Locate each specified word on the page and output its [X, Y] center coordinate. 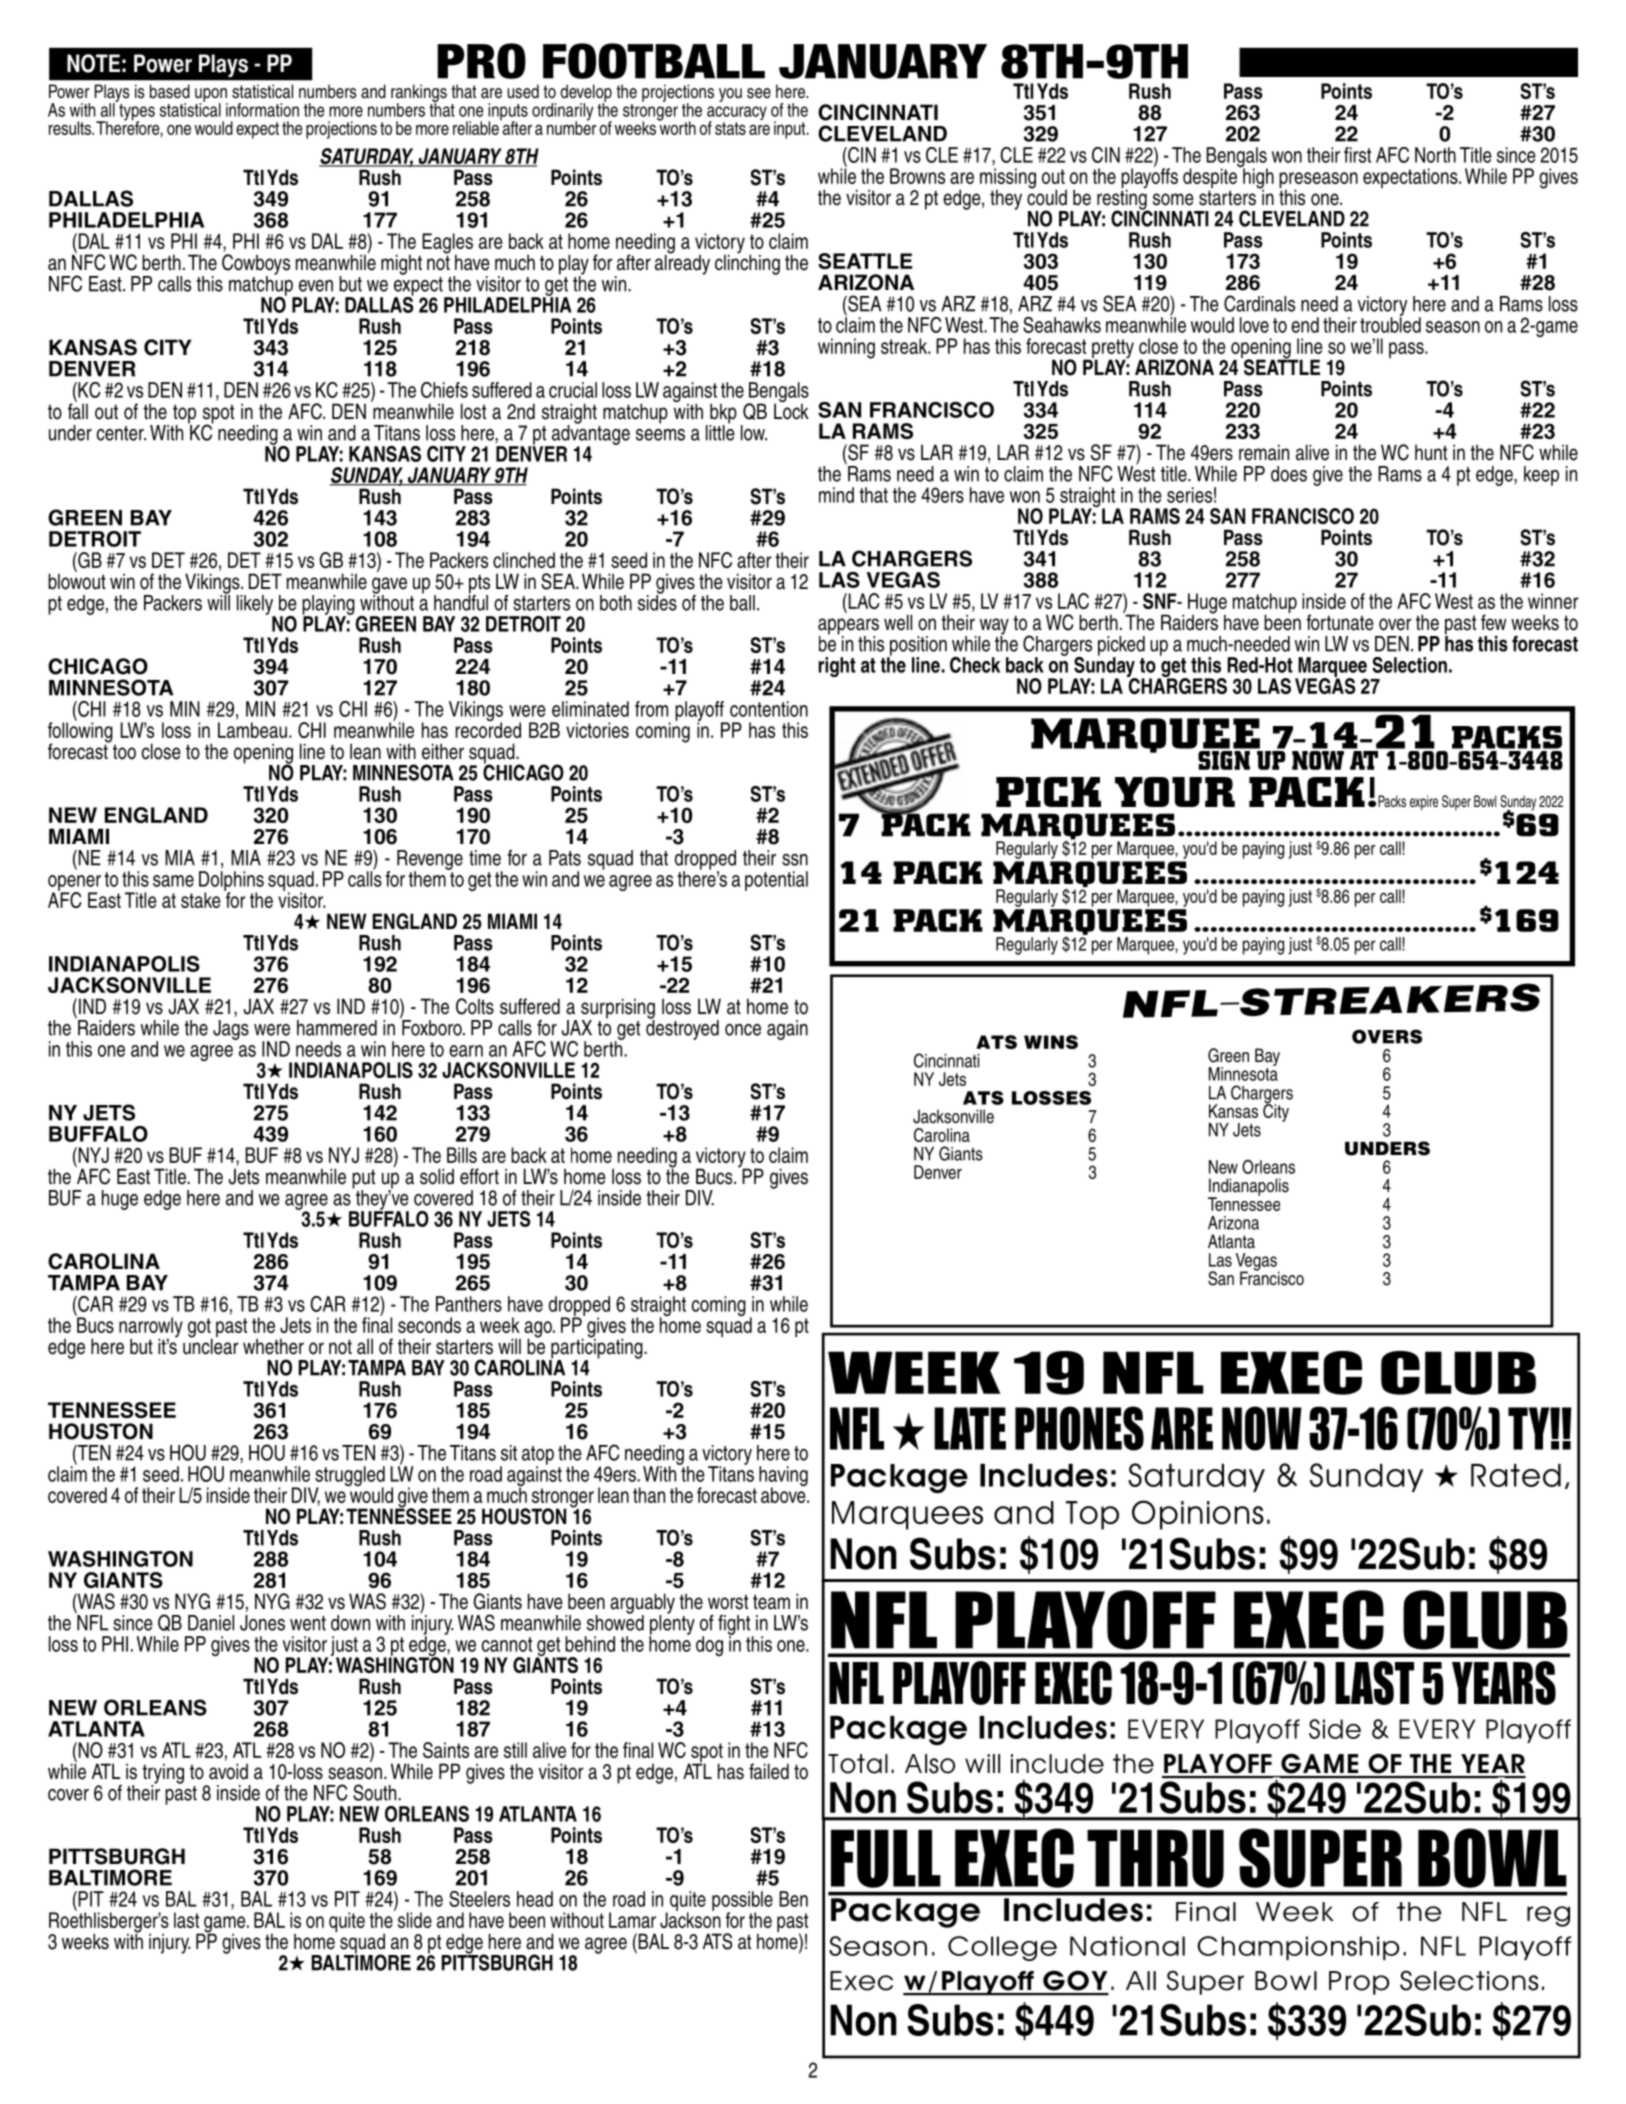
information [262, 110]
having [783, 1477]
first [1357, 155]
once [743, 1030]
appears [848, 627]
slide [415, 1920]
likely [256, 606]
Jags [231, 1030]
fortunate [1340, 622]
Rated [1516, 1475]
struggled [350, 1477]
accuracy [737, 114]
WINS [1051, 1042]
